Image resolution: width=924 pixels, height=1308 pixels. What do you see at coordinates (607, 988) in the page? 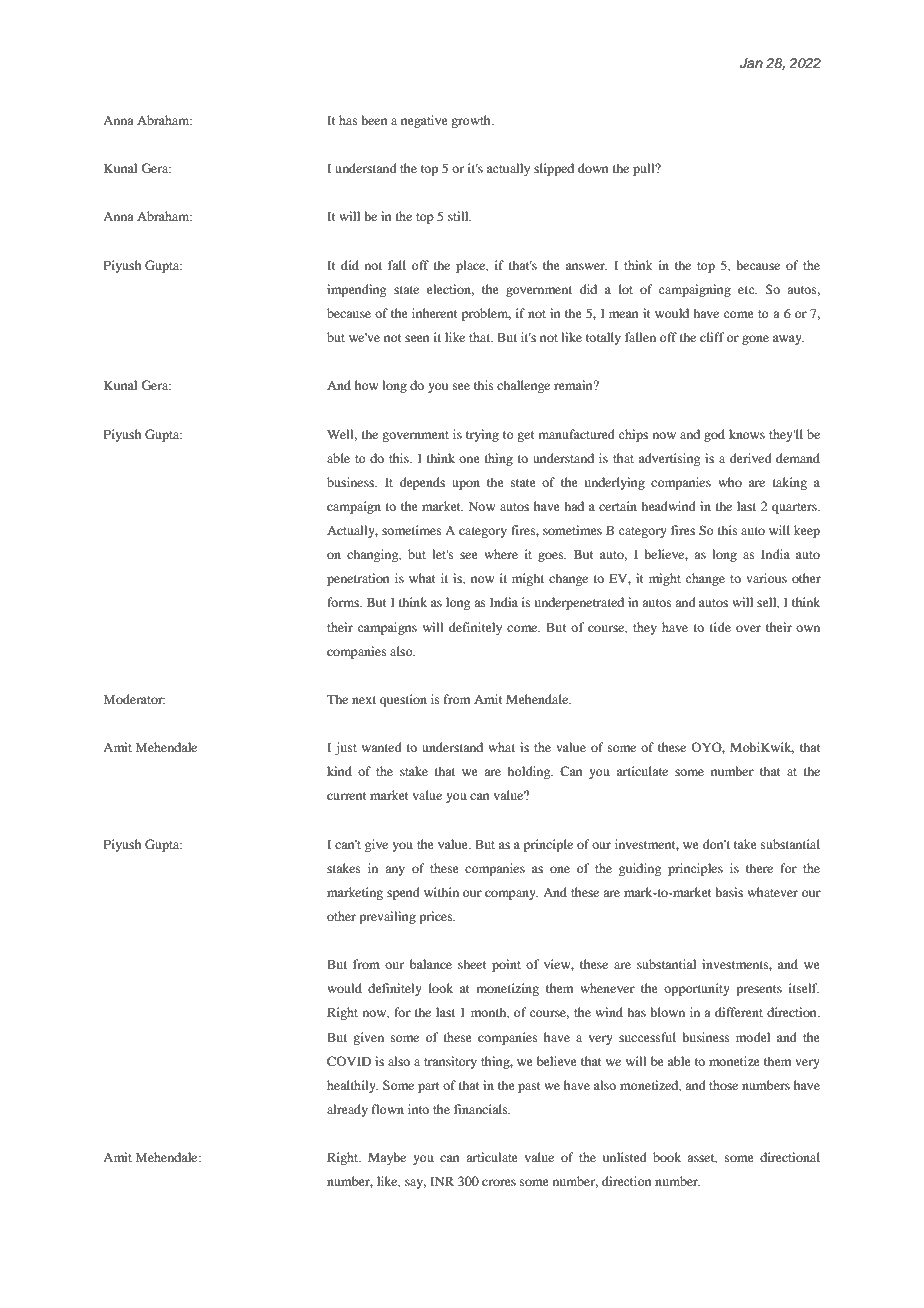
I see `whenever` at bounding box center [607, 988].
